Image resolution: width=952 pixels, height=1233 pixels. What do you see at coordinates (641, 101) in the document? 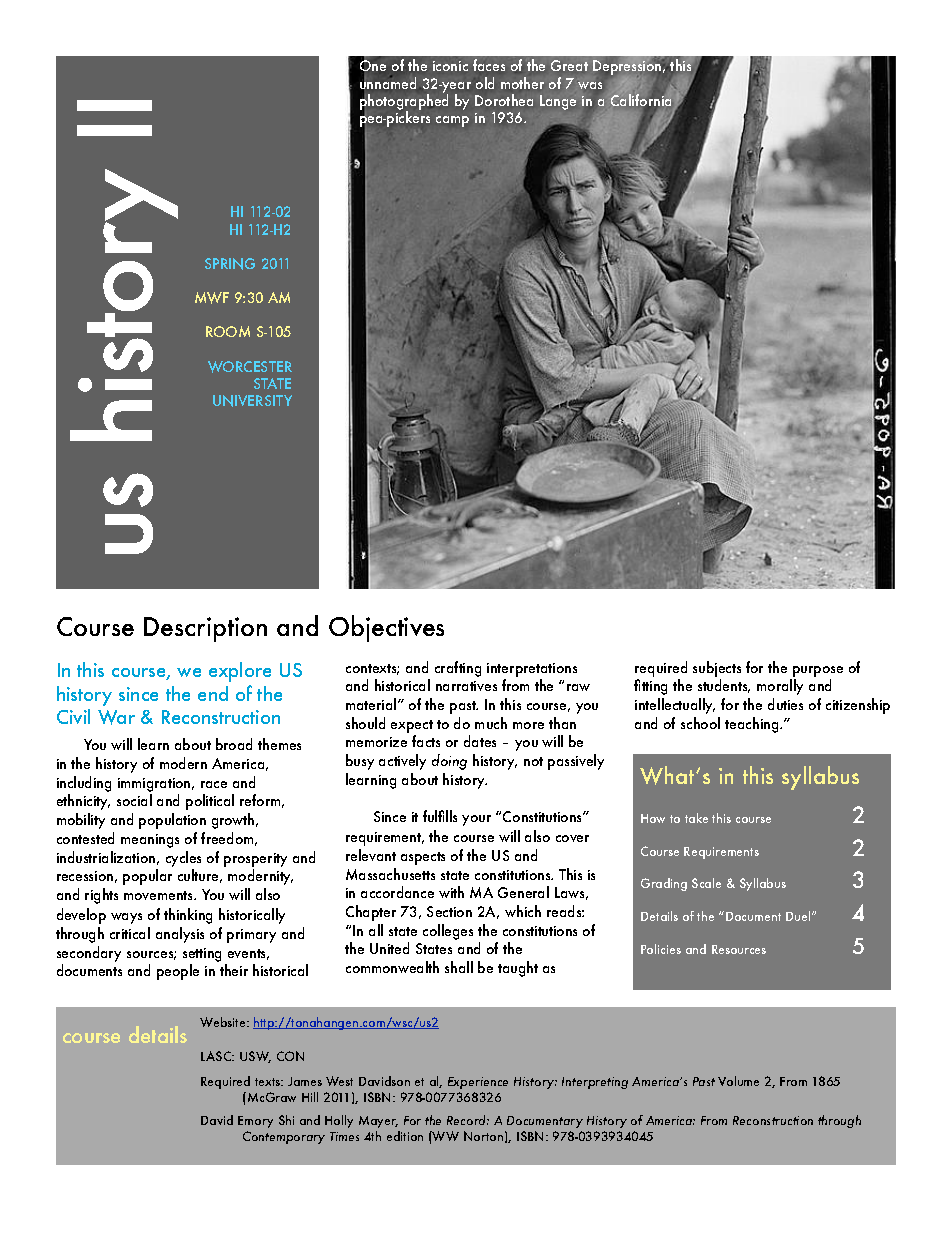
I see `California` at bounding box center [641, 101].
